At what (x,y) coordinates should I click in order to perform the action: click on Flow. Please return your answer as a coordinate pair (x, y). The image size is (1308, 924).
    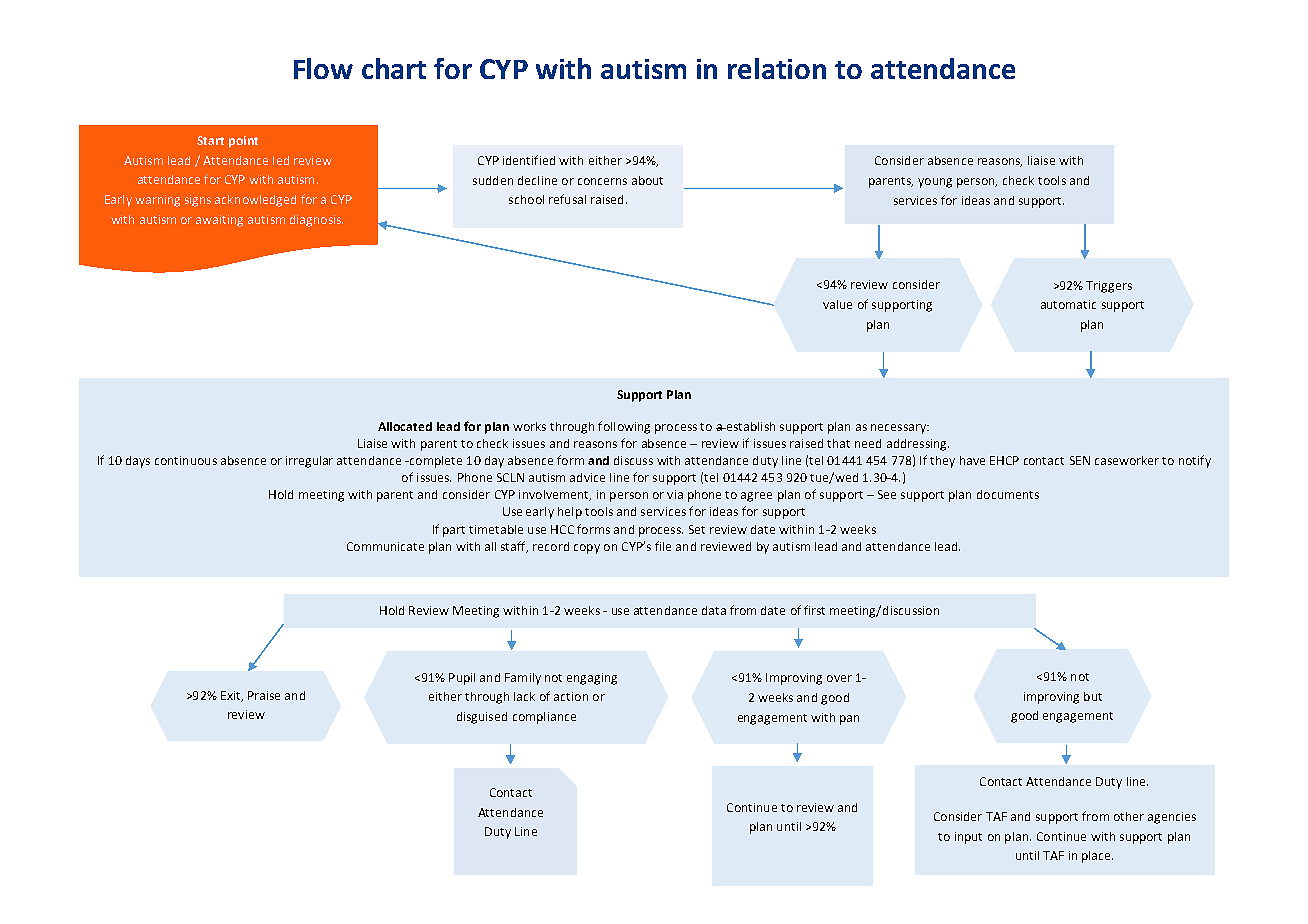
    Looking at the image, I should click on (323, 68).
